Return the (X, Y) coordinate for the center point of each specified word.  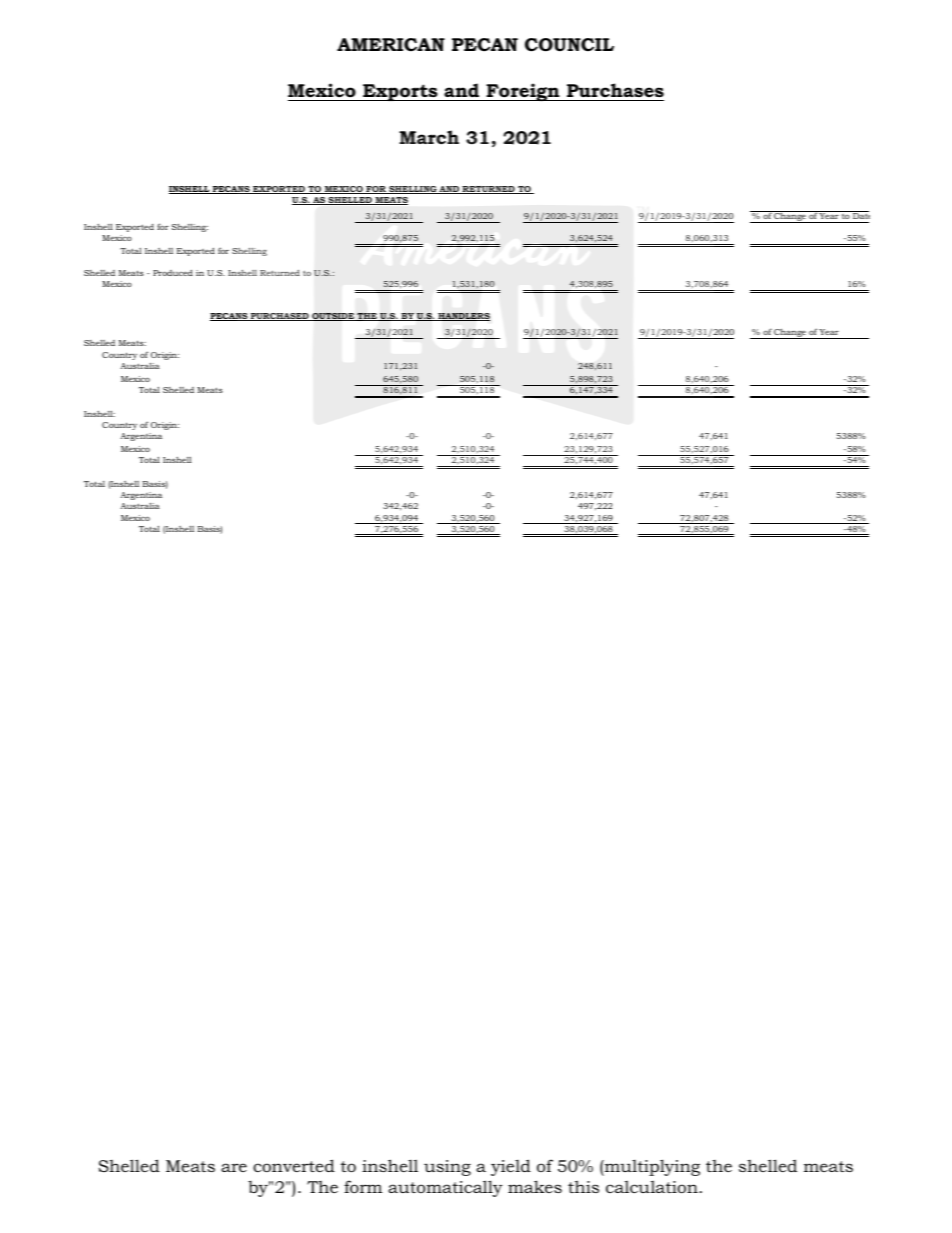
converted (294, 1165)
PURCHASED (280, 317)
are (234, 1167)
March (429, 137)
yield (511, 1167)
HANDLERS (463, 317)
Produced (173, 272)
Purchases (614, 92)
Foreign (523, 92)
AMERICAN (391, 44)
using (447, 1168)
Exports (400, 92)
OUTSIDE (333, 317)
